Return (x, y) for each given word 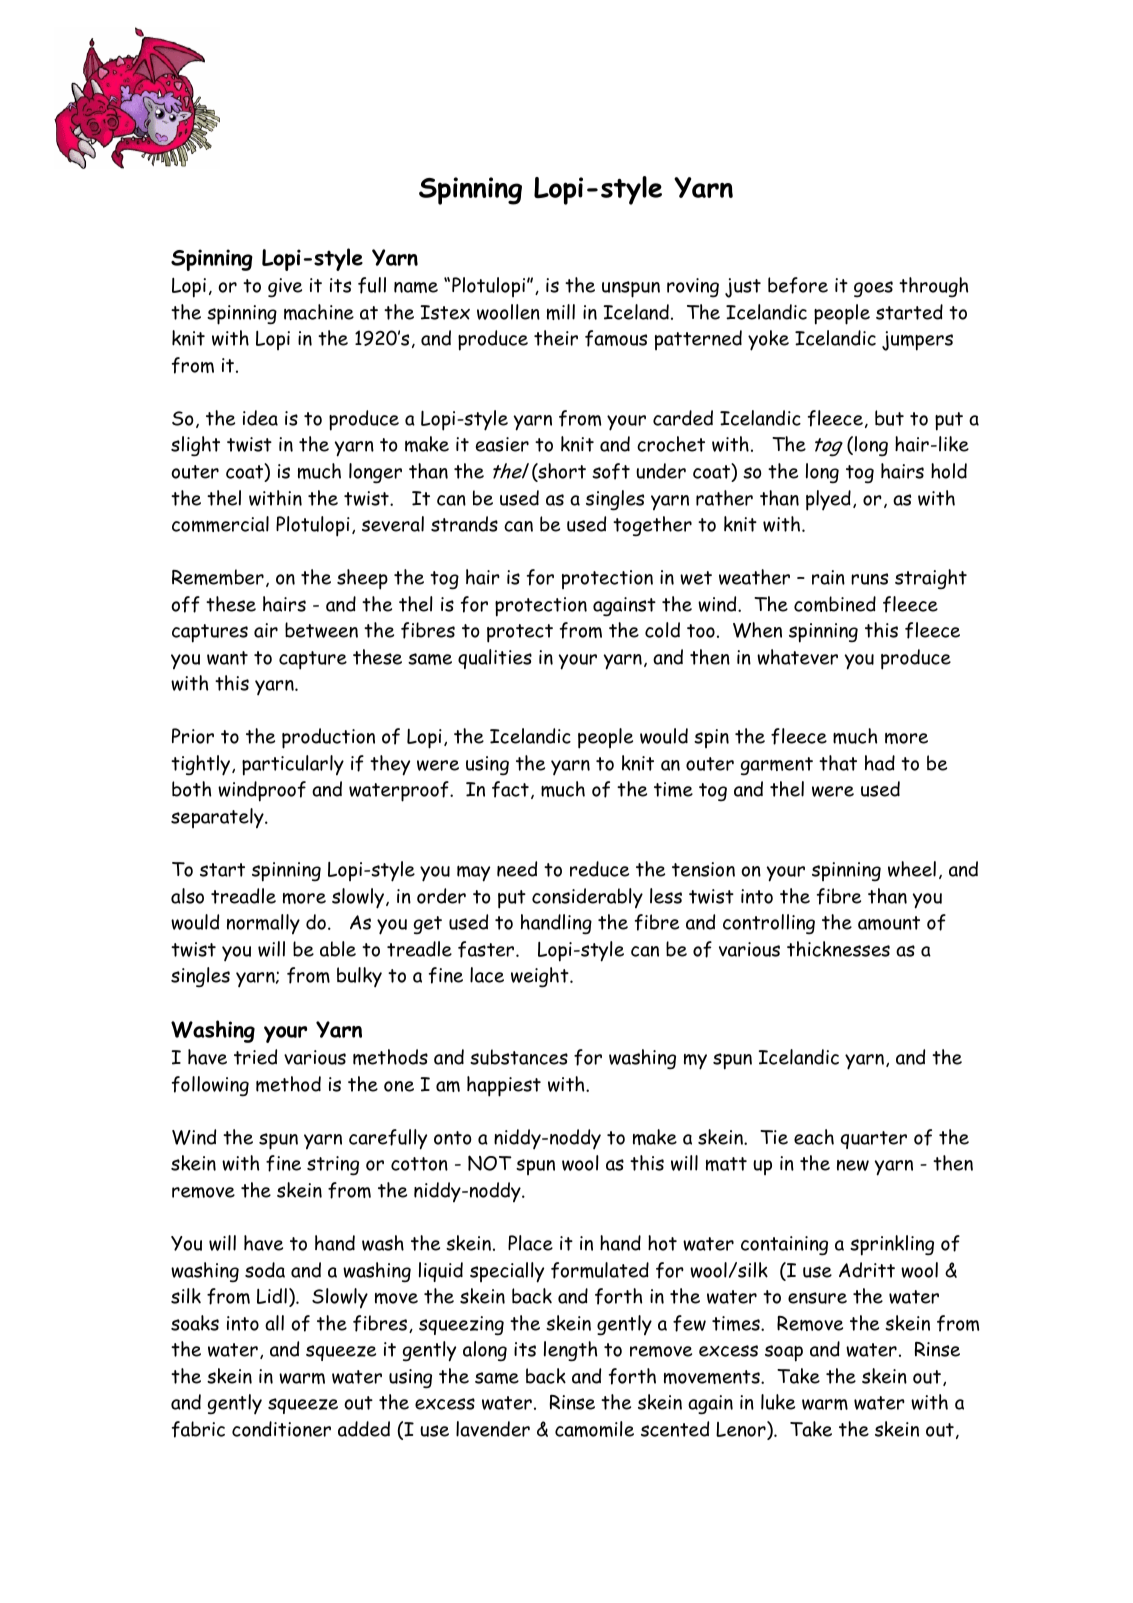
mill (561, 312)
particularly (293, 765)
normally (263, 924)
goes (873, 289)
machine (319, 312)
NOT (490, 1163)
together (652, 526)
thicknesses (838, 949)
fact (510, 789)
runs (869, 579)
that (838, 763)
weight (541, 977)
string (333, 1166)
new (853, 1165)
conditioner (281, 1429)
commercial (220, 524)
